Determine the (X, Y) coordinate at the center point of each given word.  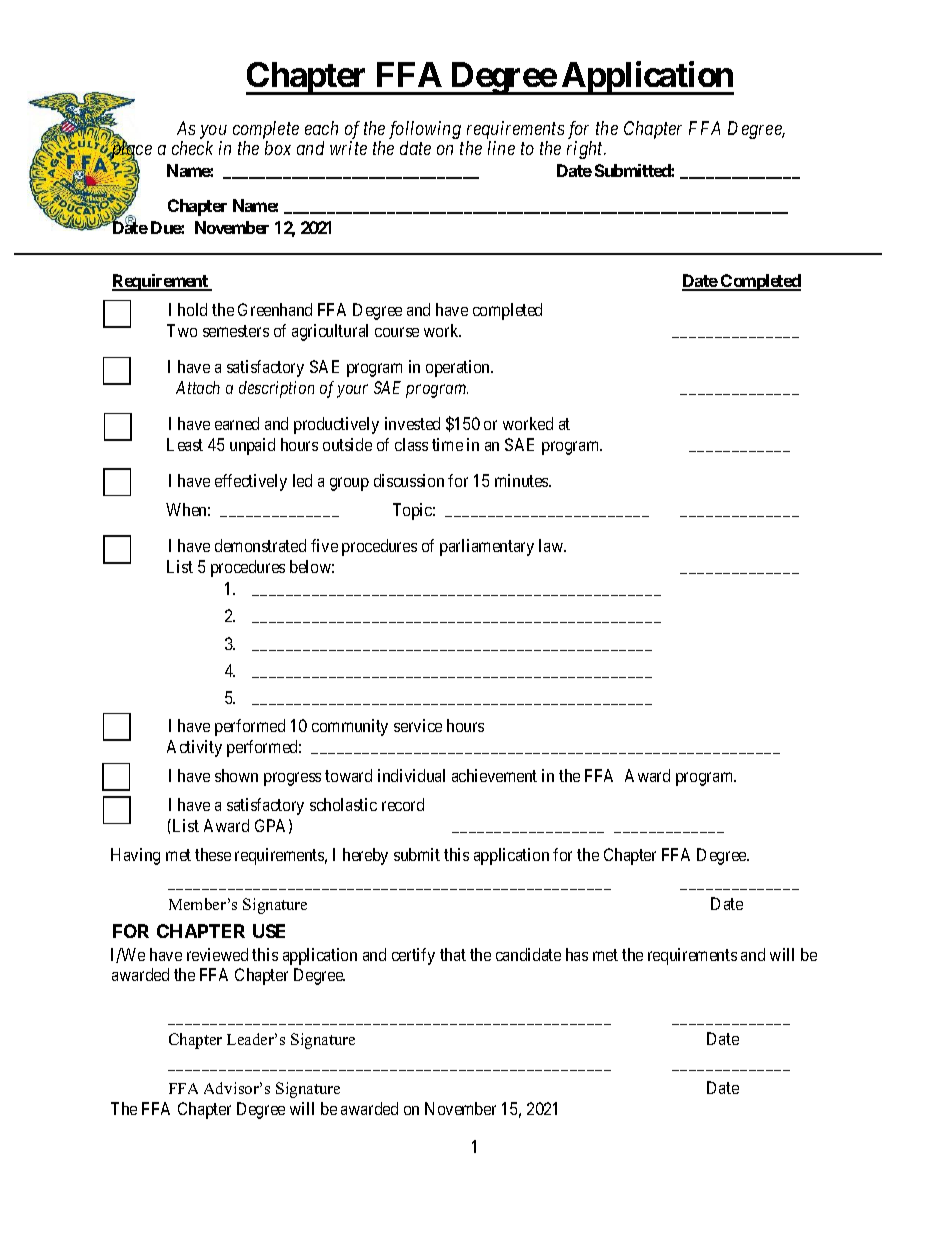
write (348, 148)
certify (413, 956)
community (350, 727)
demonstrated (260, 545)
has (577, 954)
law (552, 545)
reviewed (217, 954)
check (192, 148)
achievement (494, 775)
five (324, 545)
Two (182, 330)
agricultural (330, 332)
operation (459, 368)
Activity (194, 748)
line (501, 148)
